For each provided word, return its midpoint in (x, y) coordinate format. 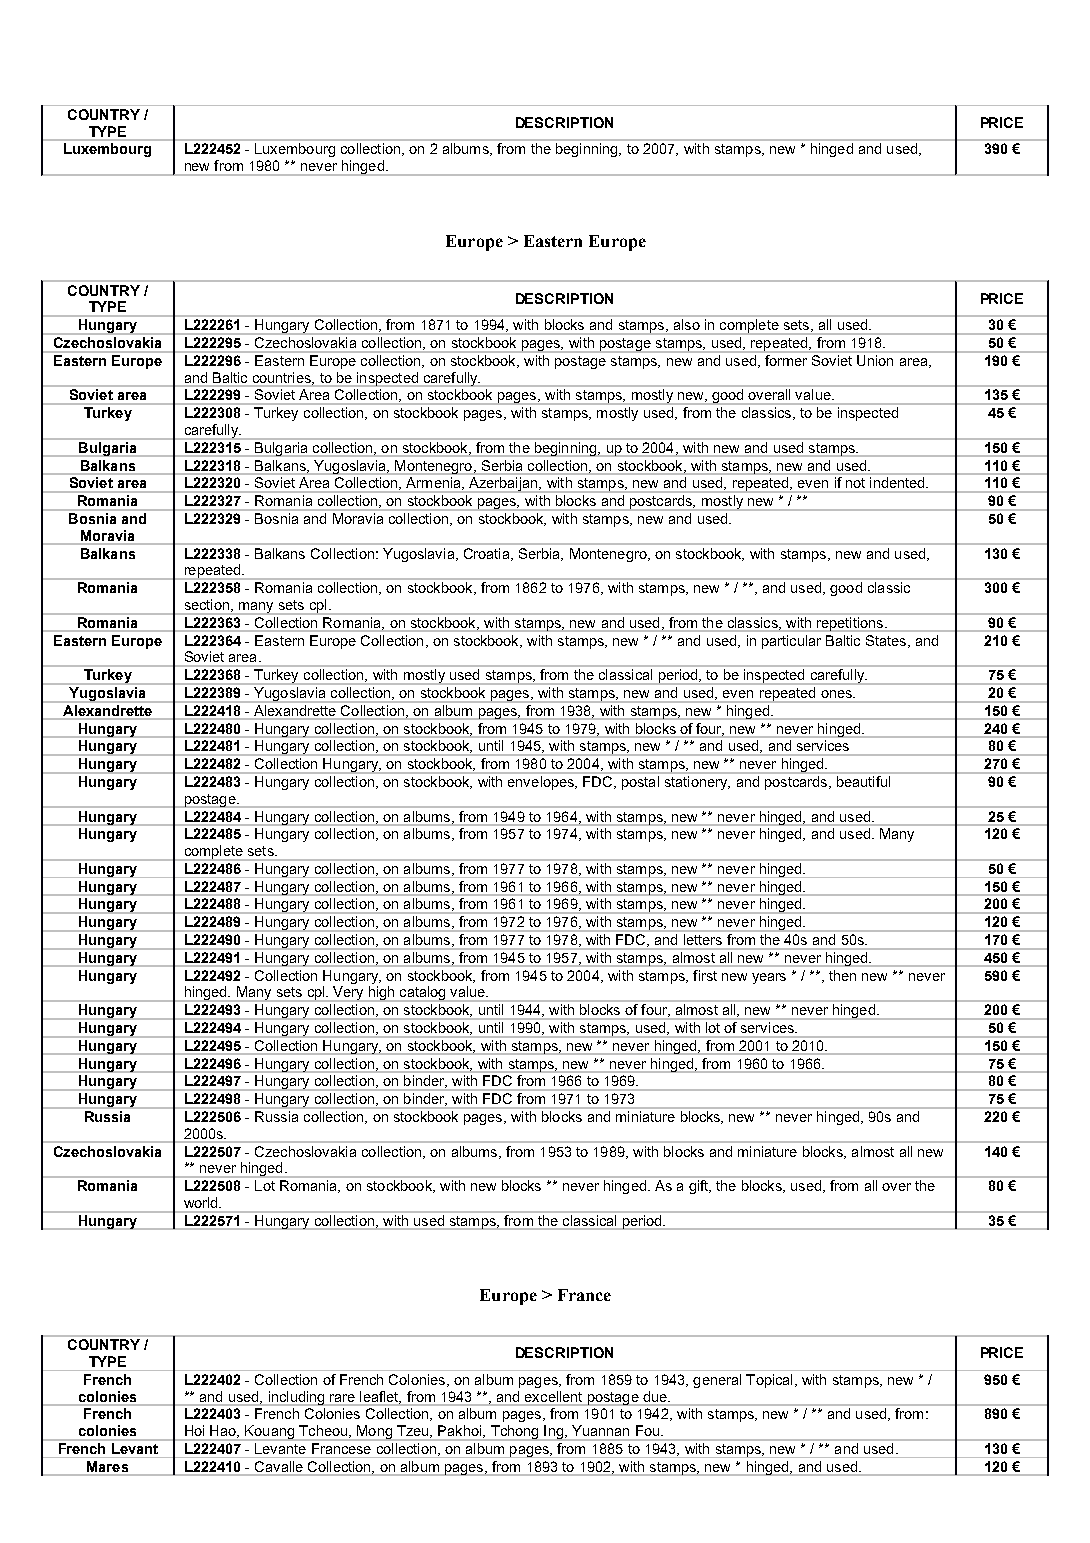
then (842, 975)
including (296, 1398)
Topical (769, 1381)
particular (791, 642)
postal (640, 783)
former (786, 360)
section (207, 604)
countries (283, 378)
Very (348, 994)
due (656, 1396)
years (769, 978)
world (202, 1202)
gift (700, 1187)
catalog (423, 994)
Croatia (488, 554)
